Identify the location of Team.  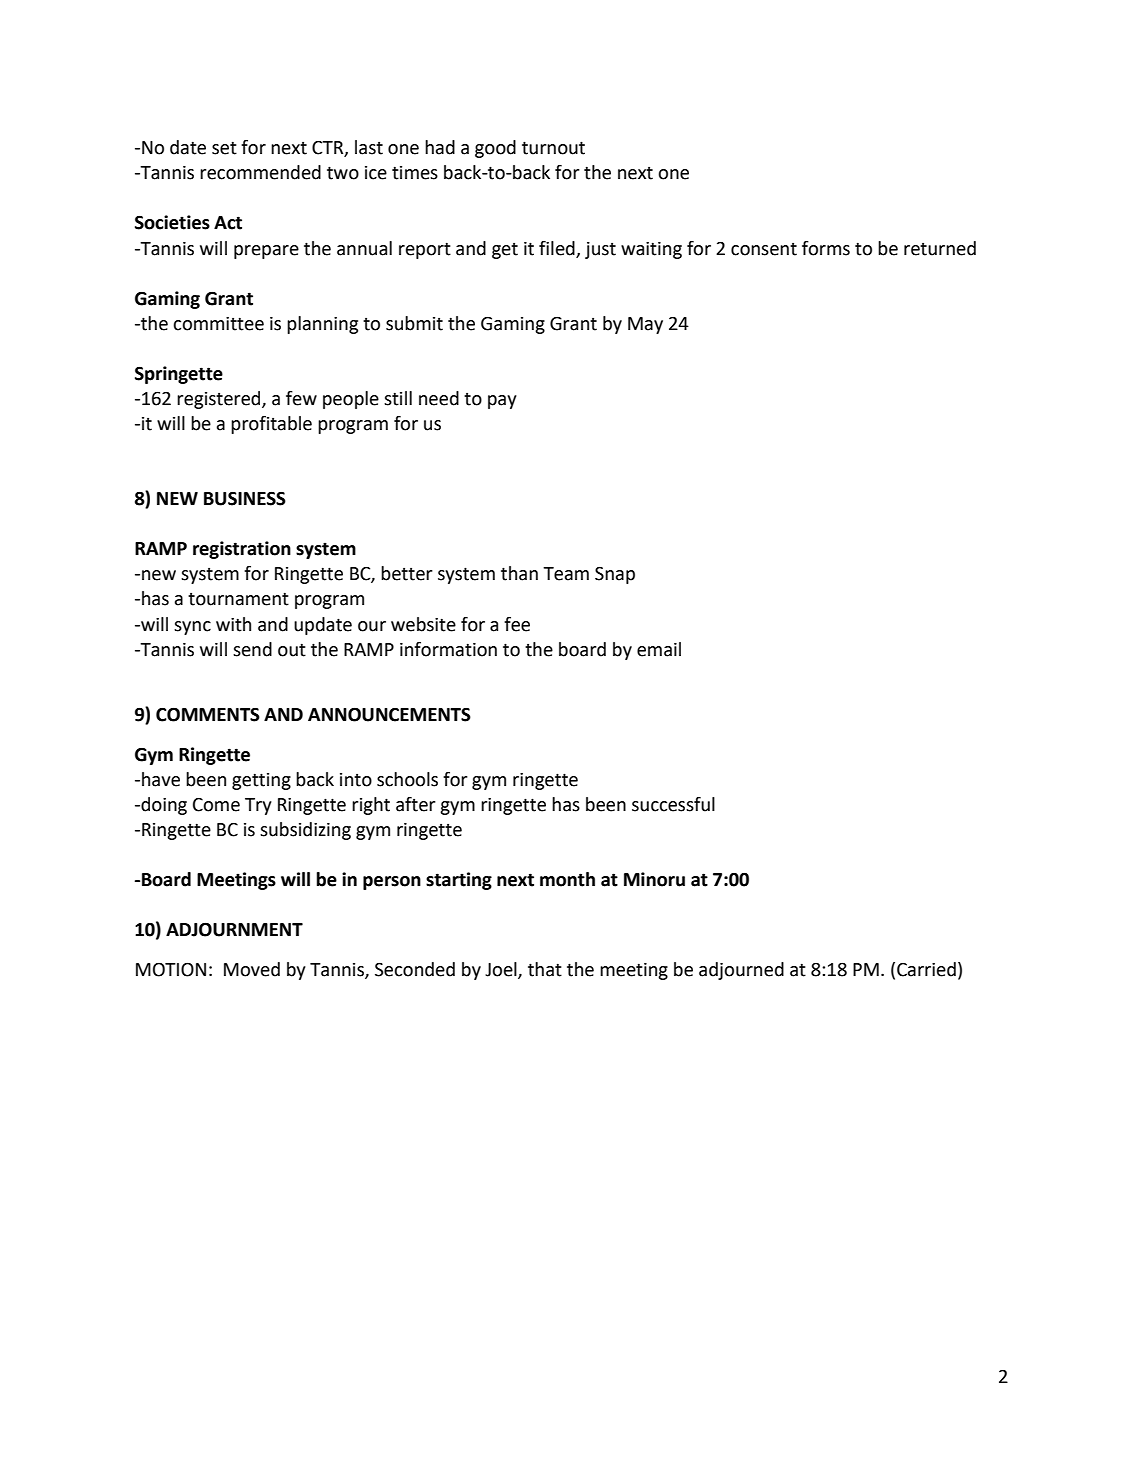
(566, 574).
